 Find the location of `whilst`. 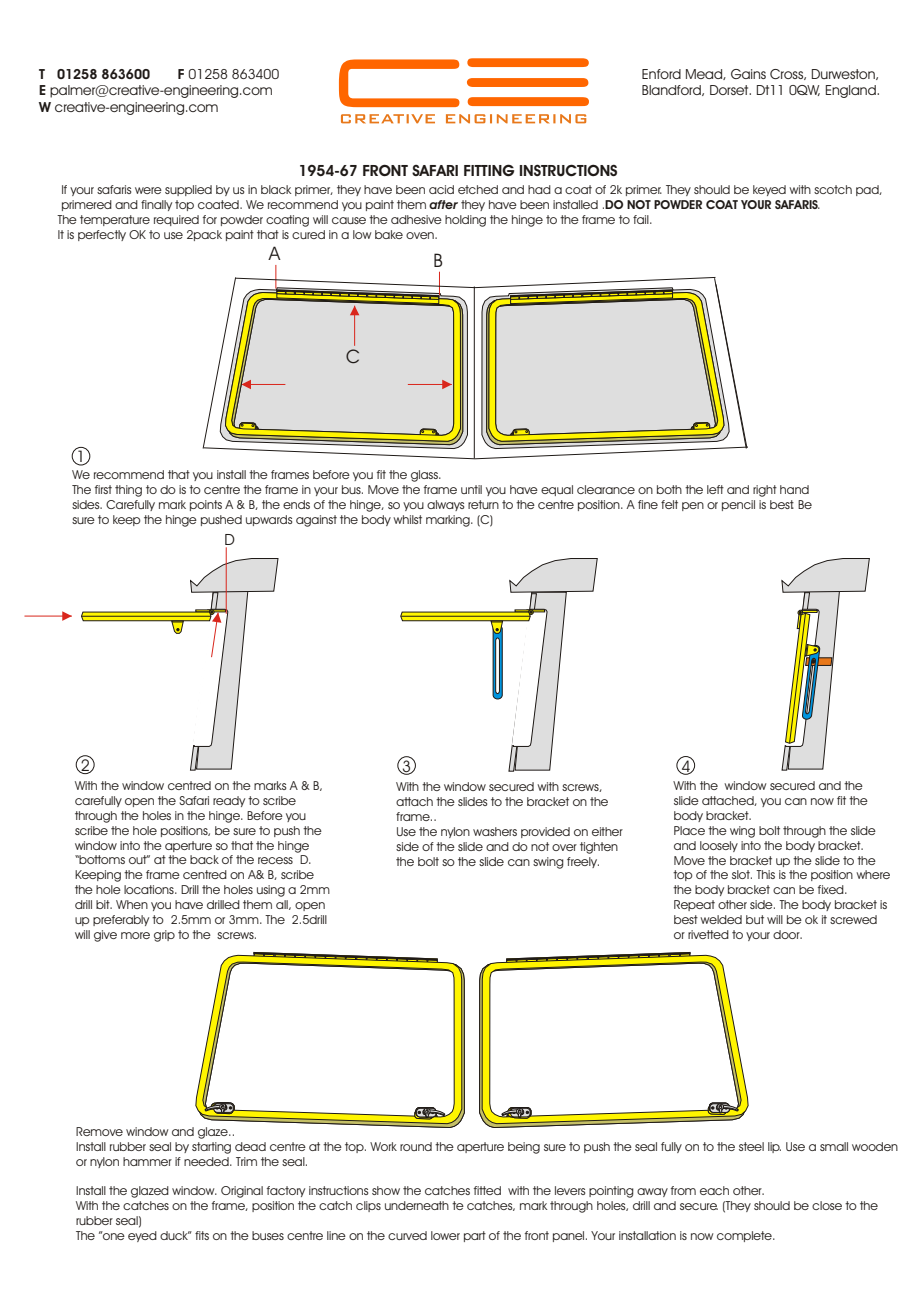

whilst is located at coordinates (407, 519).
